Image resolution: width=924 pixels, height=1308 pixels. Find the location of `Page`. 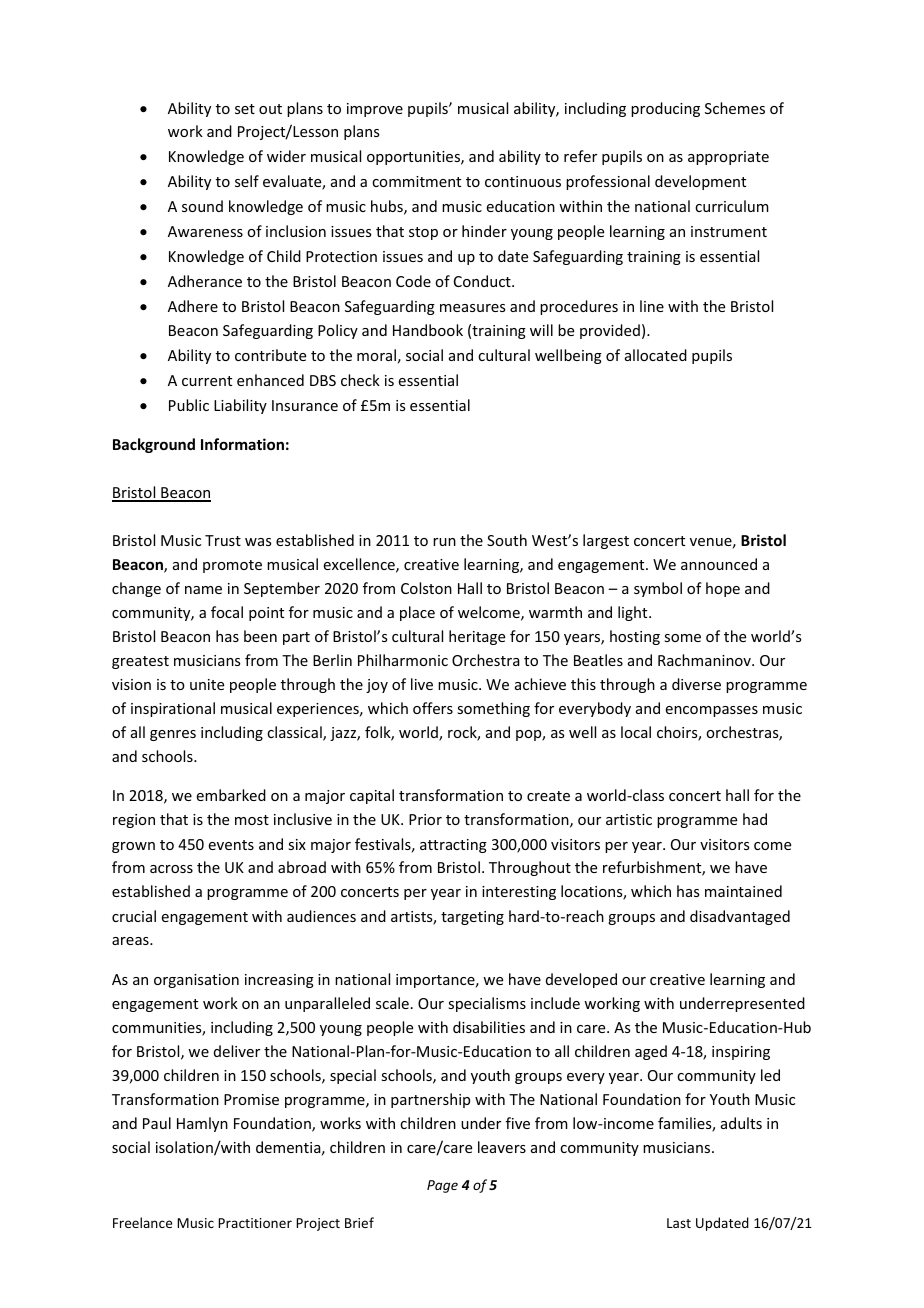

Page is located at coordinates (442, 1186).
